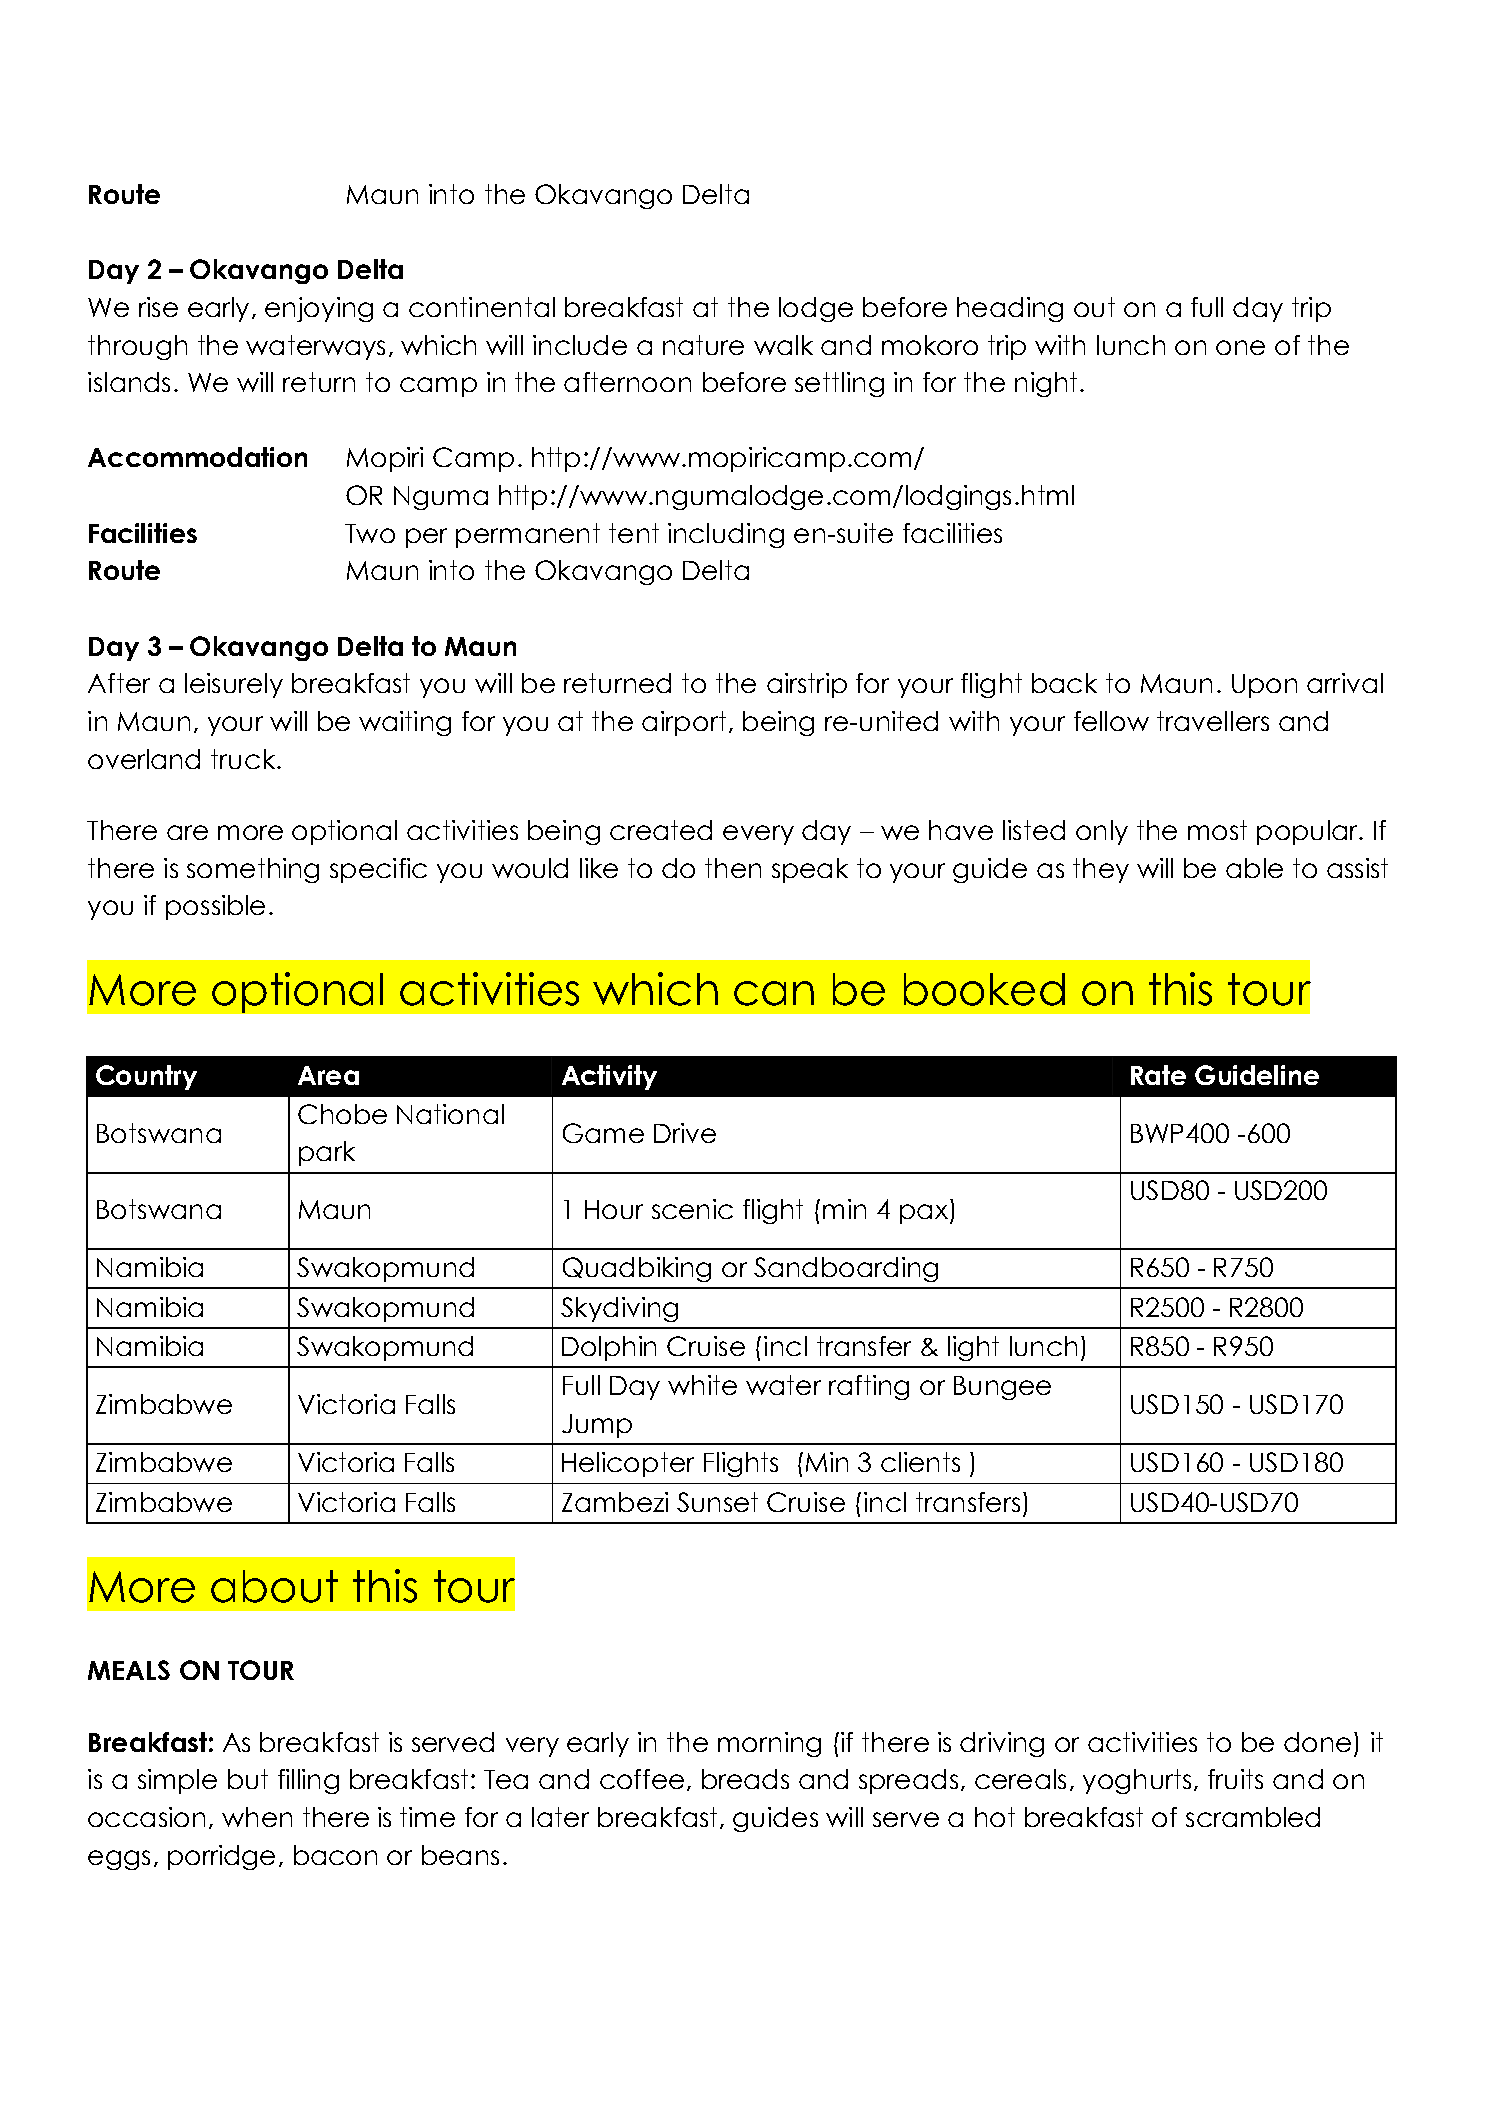 The width and height of the screenshot is (1485, 2101). Describe the element at coordinates (1046, 384) in the screenshot. I see `night` at that location.
